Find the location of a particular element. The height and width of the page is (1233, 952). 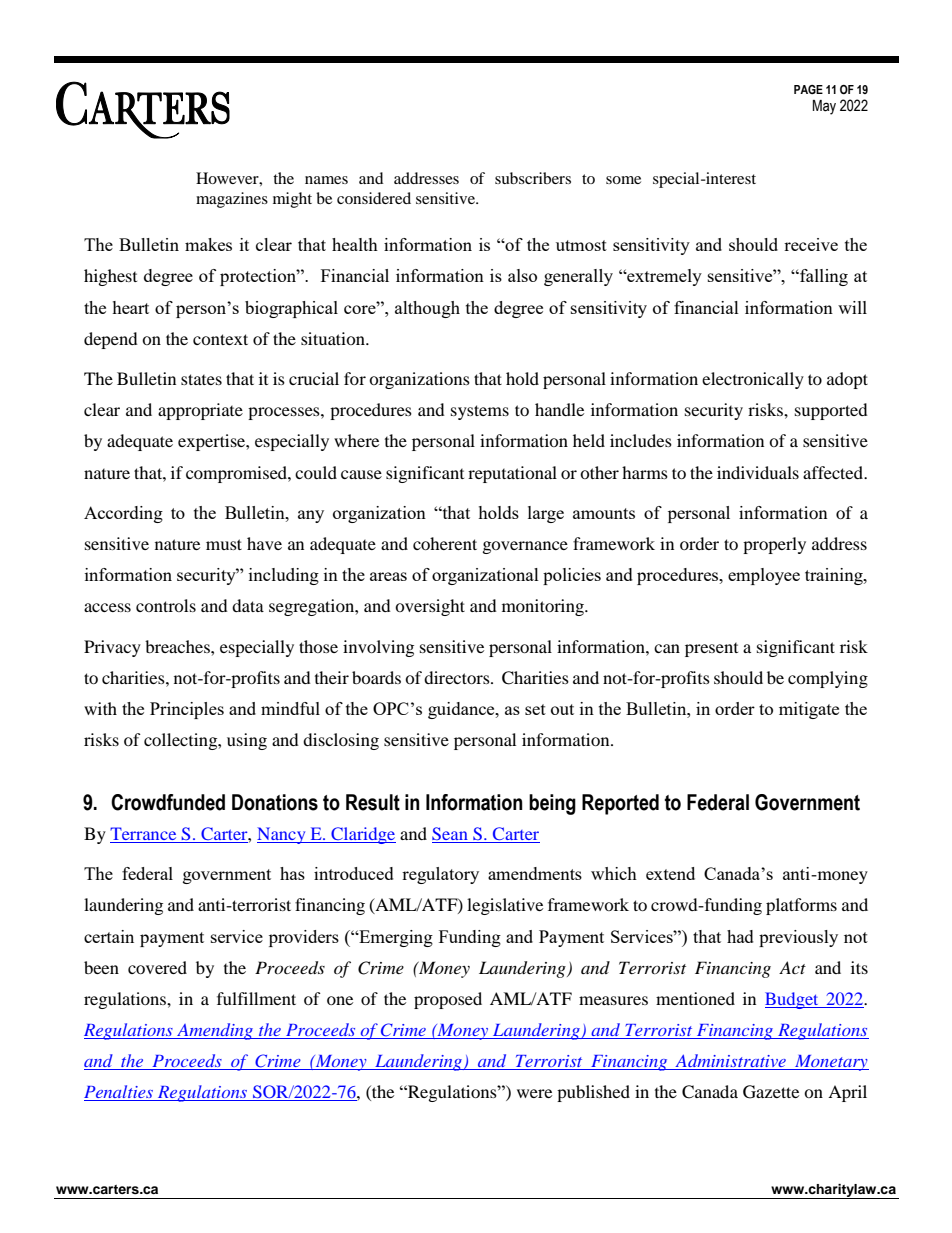

were is located at coordinates (534, 1093).
